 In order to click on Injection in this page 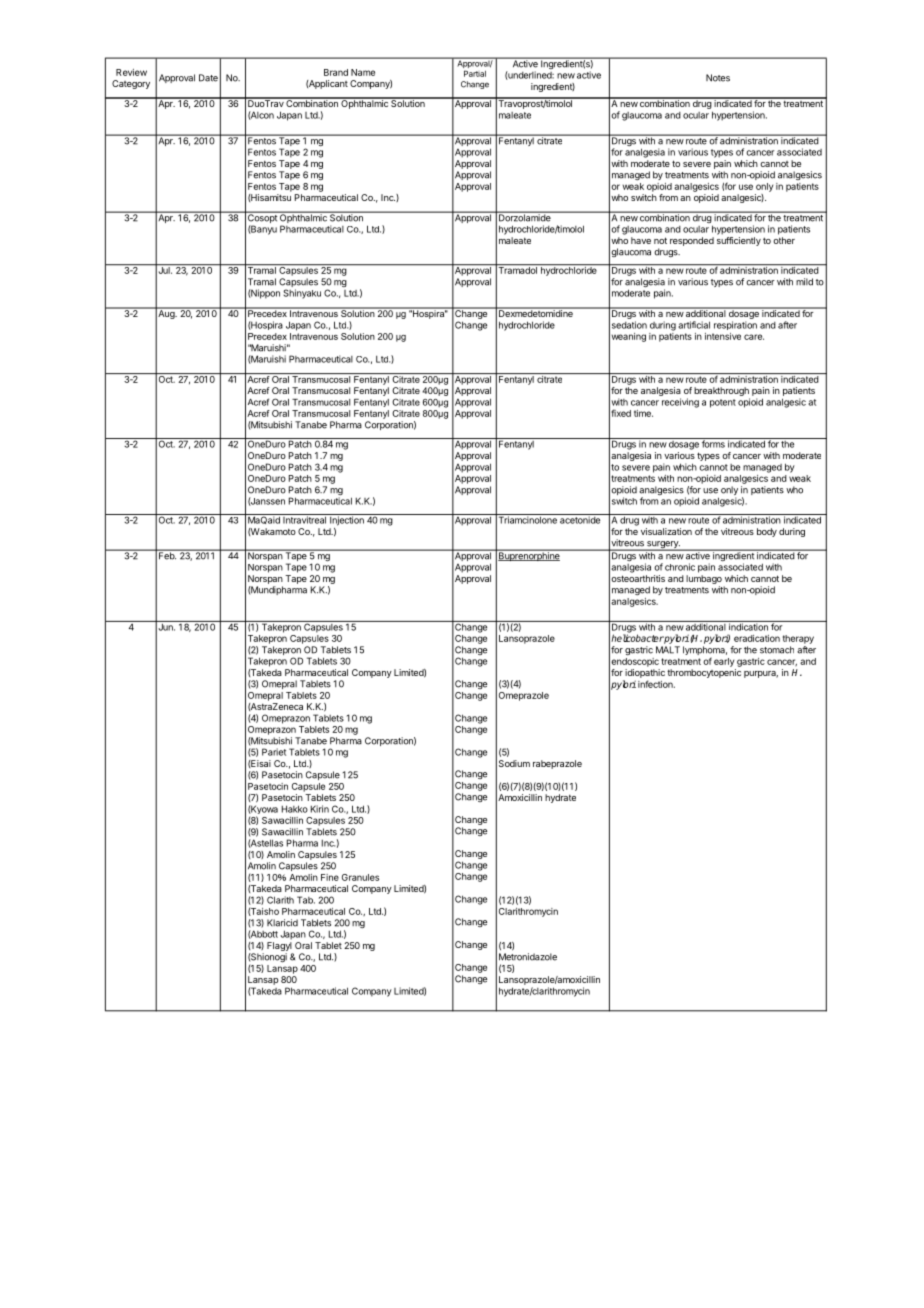, I will do `click(347, 520)`.
